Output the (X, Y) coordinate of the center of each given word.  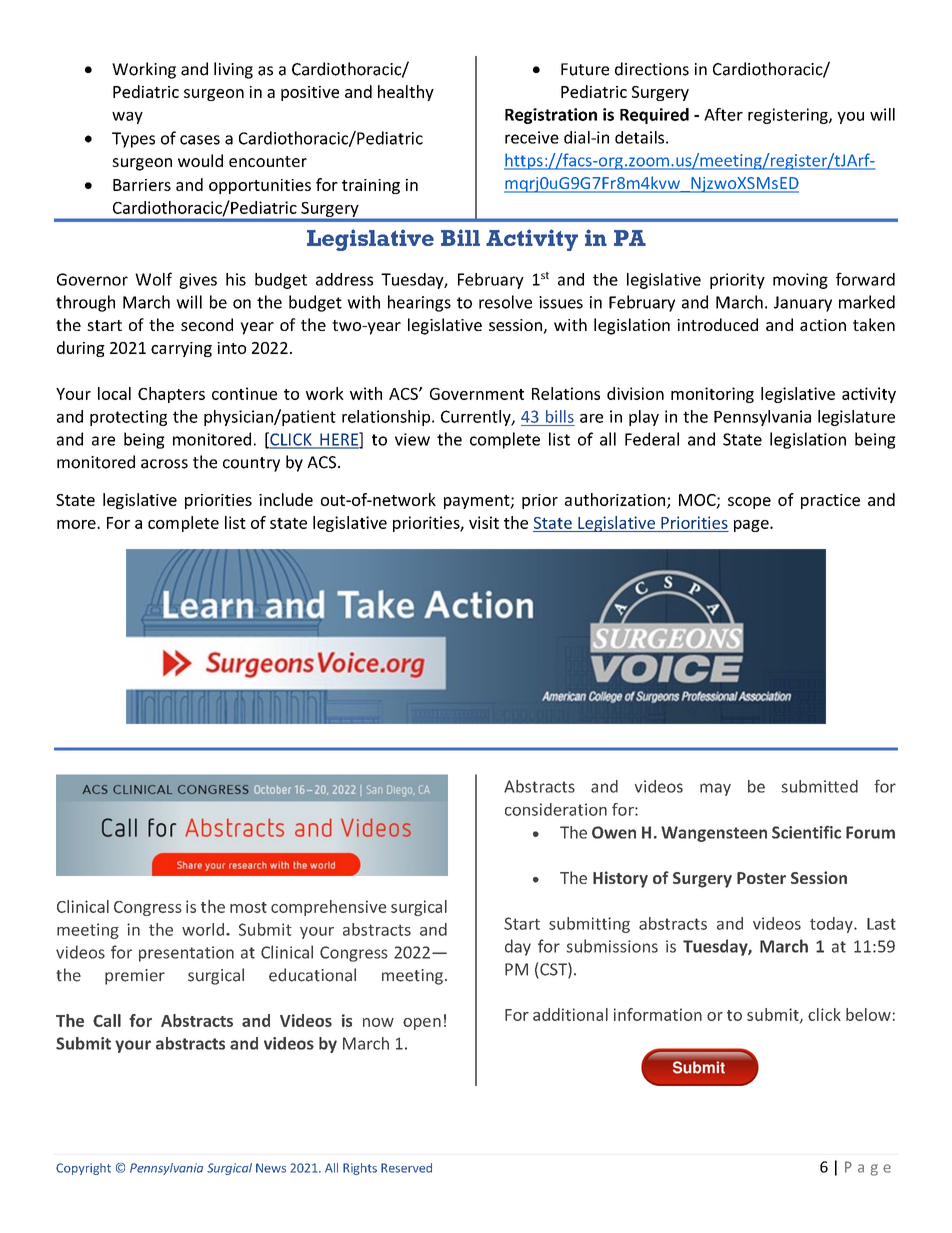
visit (484, 522)
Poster (761, 878)
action (823, 325)
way (127, 118)
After (723, 114)
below (868, 1014)
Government (477, 394)
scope (749, 503)
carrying (181, 349)
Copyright (83, 1169)
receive (532, 137)
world (204, 929)
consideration (556, 809)
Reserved (406, 1168)
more (77, 524)
